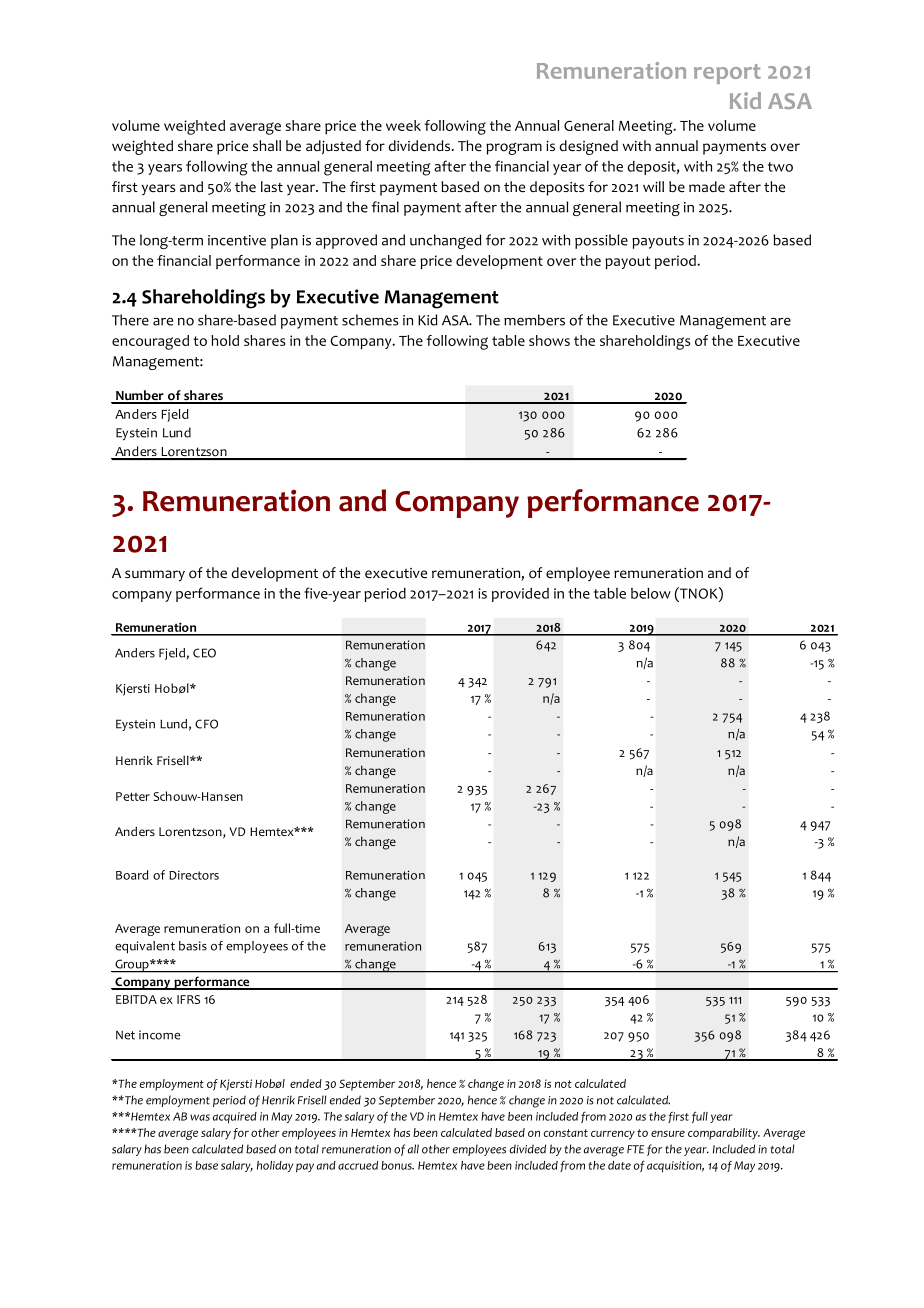 This screenshot has height=1308, width=924. I want to click on shall, so click(267, 145).
